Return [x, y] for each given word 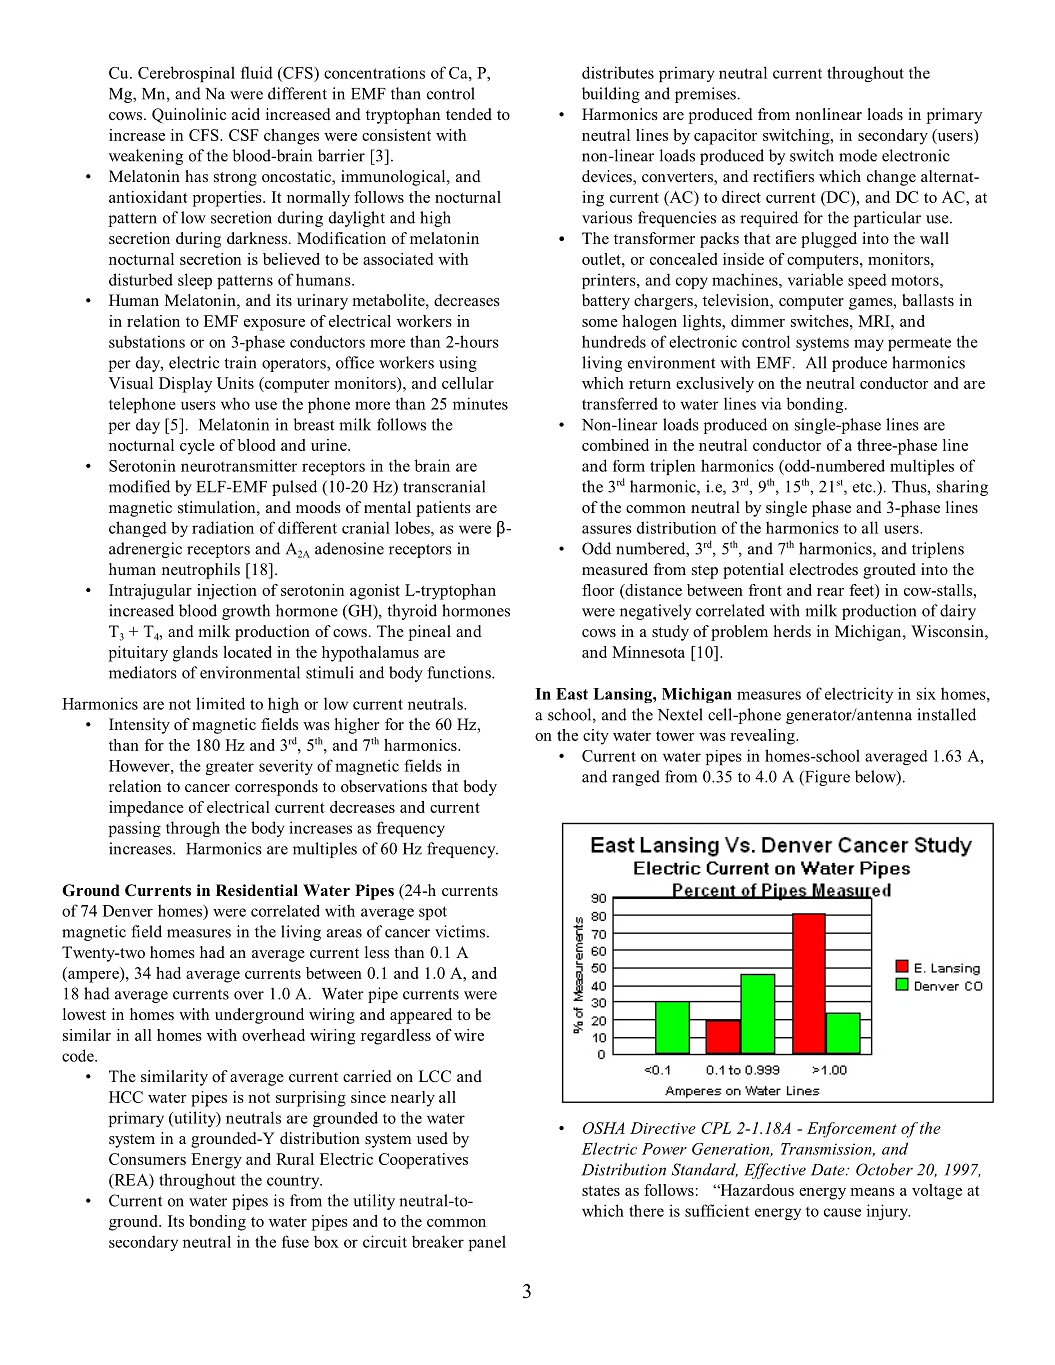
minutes [480, 403]
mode [858, 155]
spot [433, 913]
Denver [128, 911]
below [876, 777]
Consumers [147, 1159]
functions [460, 672]
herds [792, 631]
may [869, 345]
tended [469, 114]
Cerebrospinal [186, 74]
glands [195, 654]
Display [185, 385]
